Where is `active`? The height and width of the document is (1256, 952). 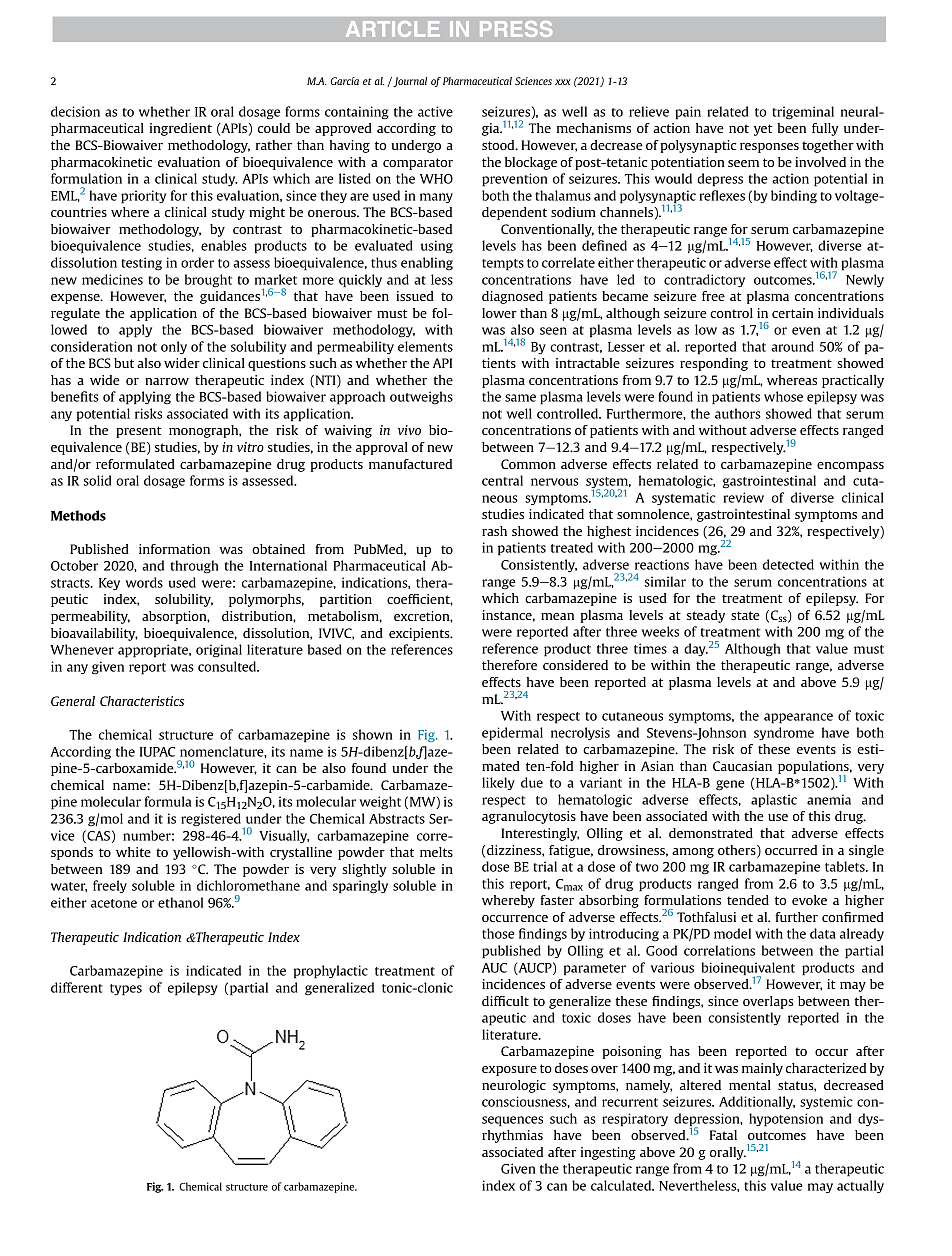 active is located at coordinates (435, 111).
